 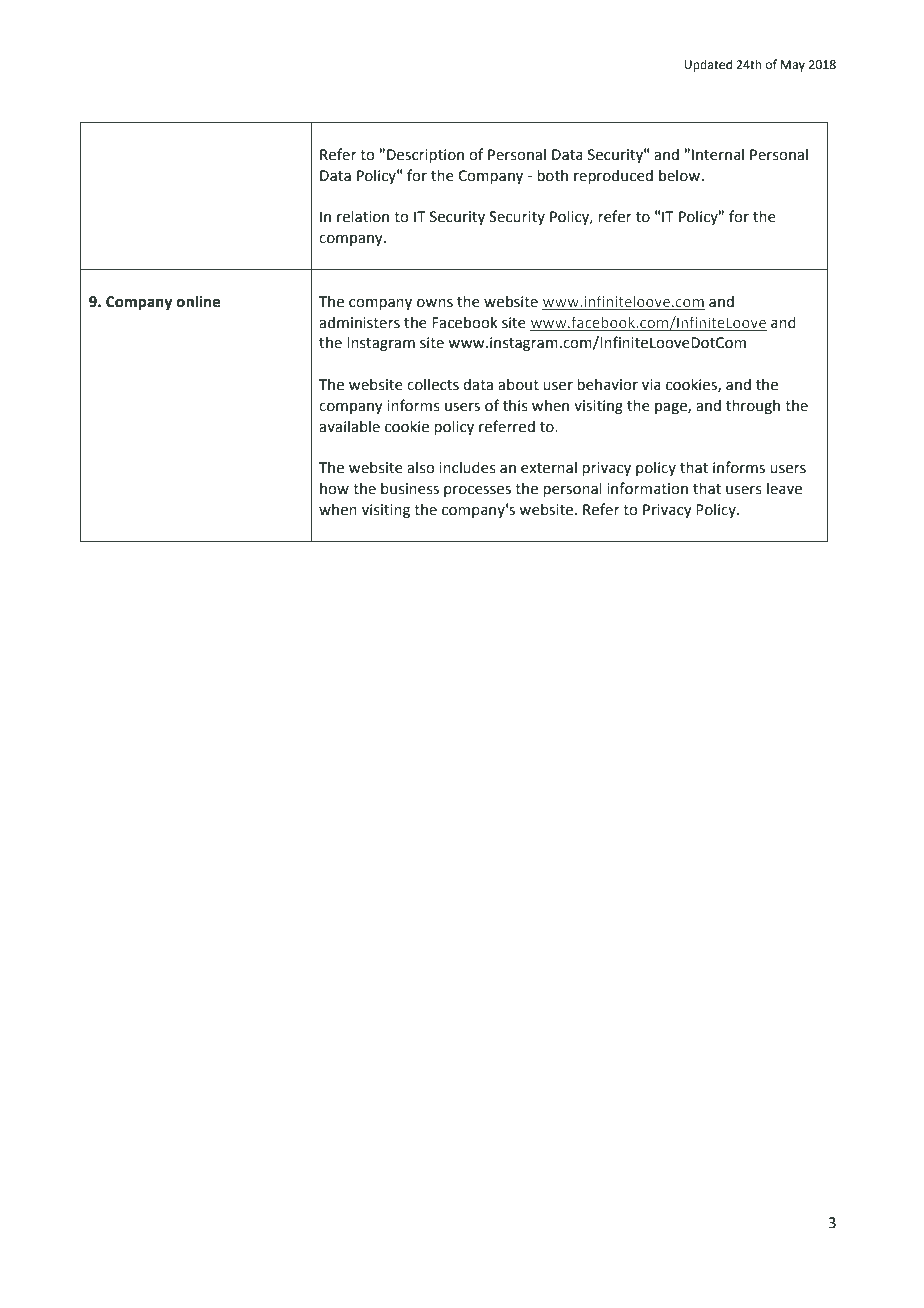 What do you see at coordinates (477, 491) in the screenshot?
I see `processes` at bounding box center [477, 491].
